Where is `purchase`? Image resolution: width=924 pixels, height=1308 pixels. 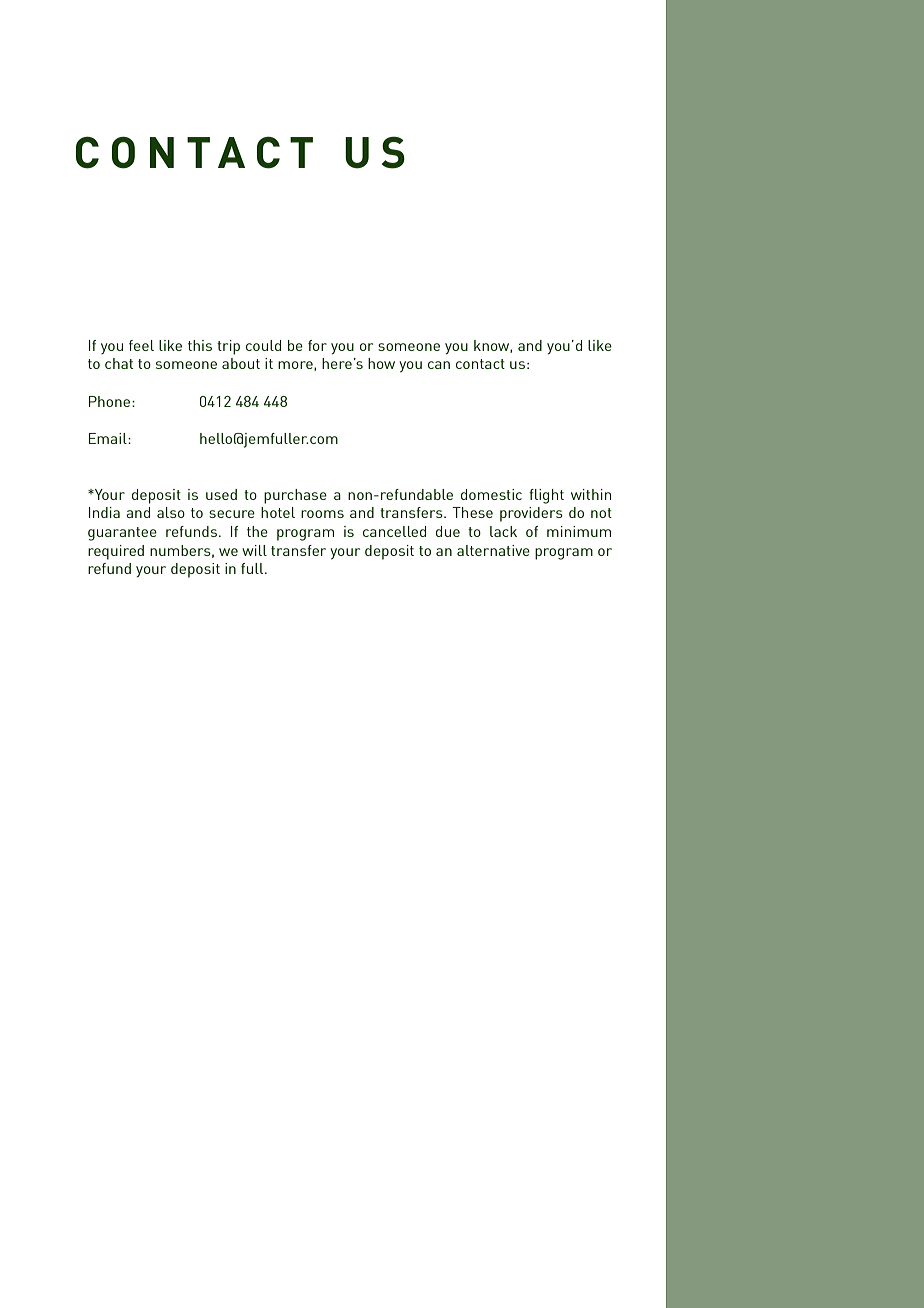
purchase is located at coordinates (295, 496).
